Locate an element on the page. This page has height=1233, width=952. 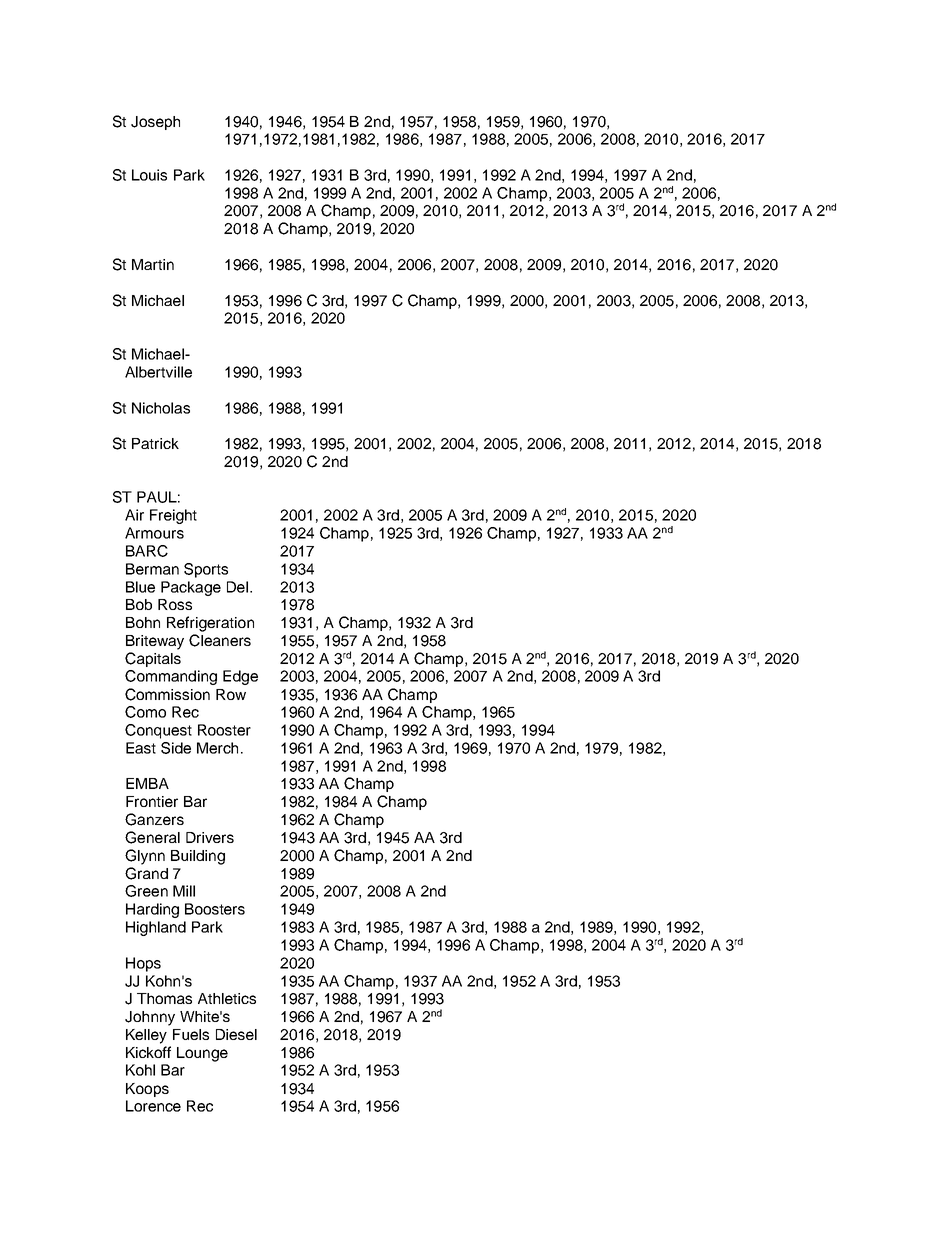
Side is located at coordinates (176, 748).
